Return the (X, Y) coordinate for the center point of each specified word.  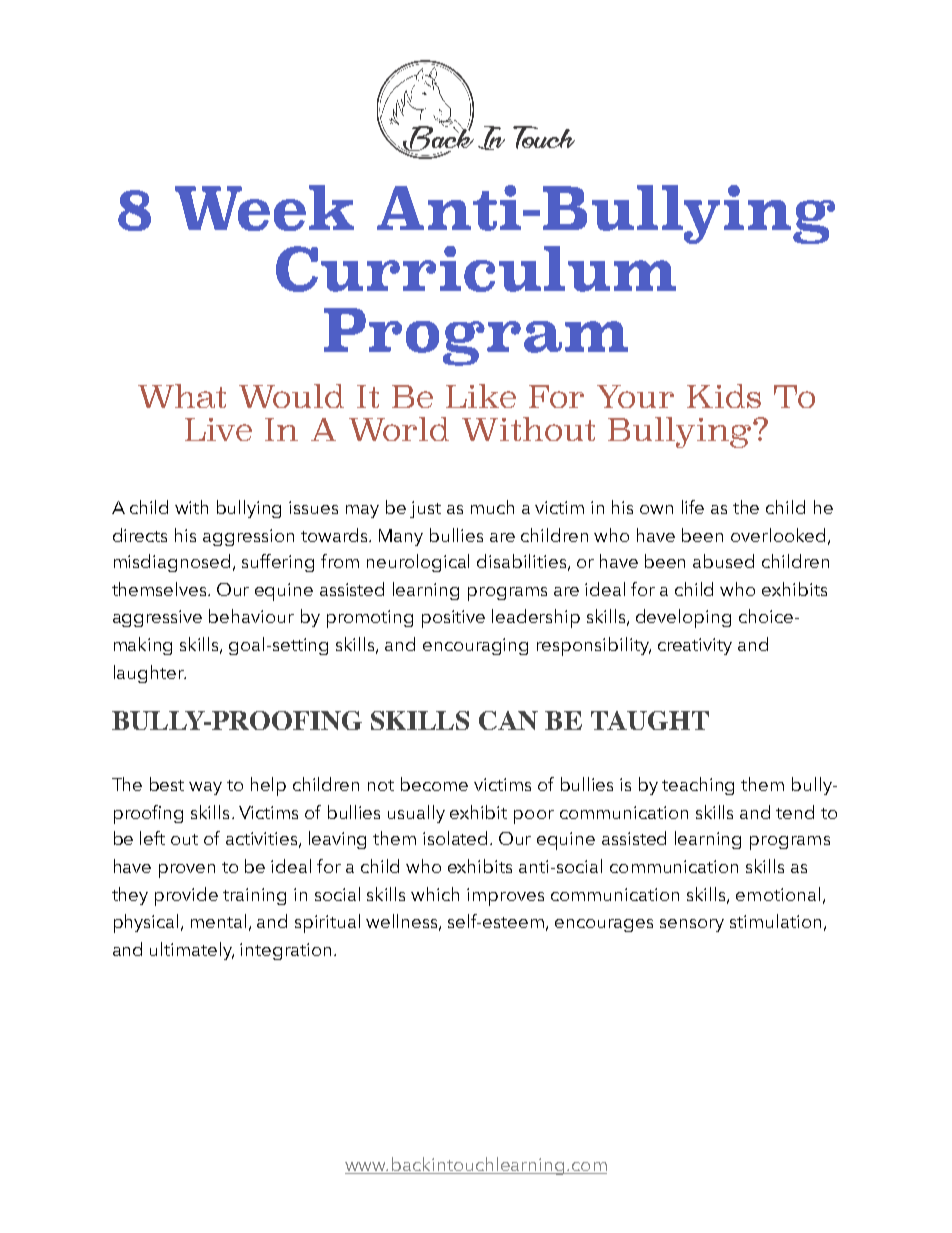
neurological (418, 563)
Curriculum (476, 269)
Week (264, 208)
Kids (724, 396)
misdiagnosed (174, 563)
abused (723, 561)
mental (218, 921)
